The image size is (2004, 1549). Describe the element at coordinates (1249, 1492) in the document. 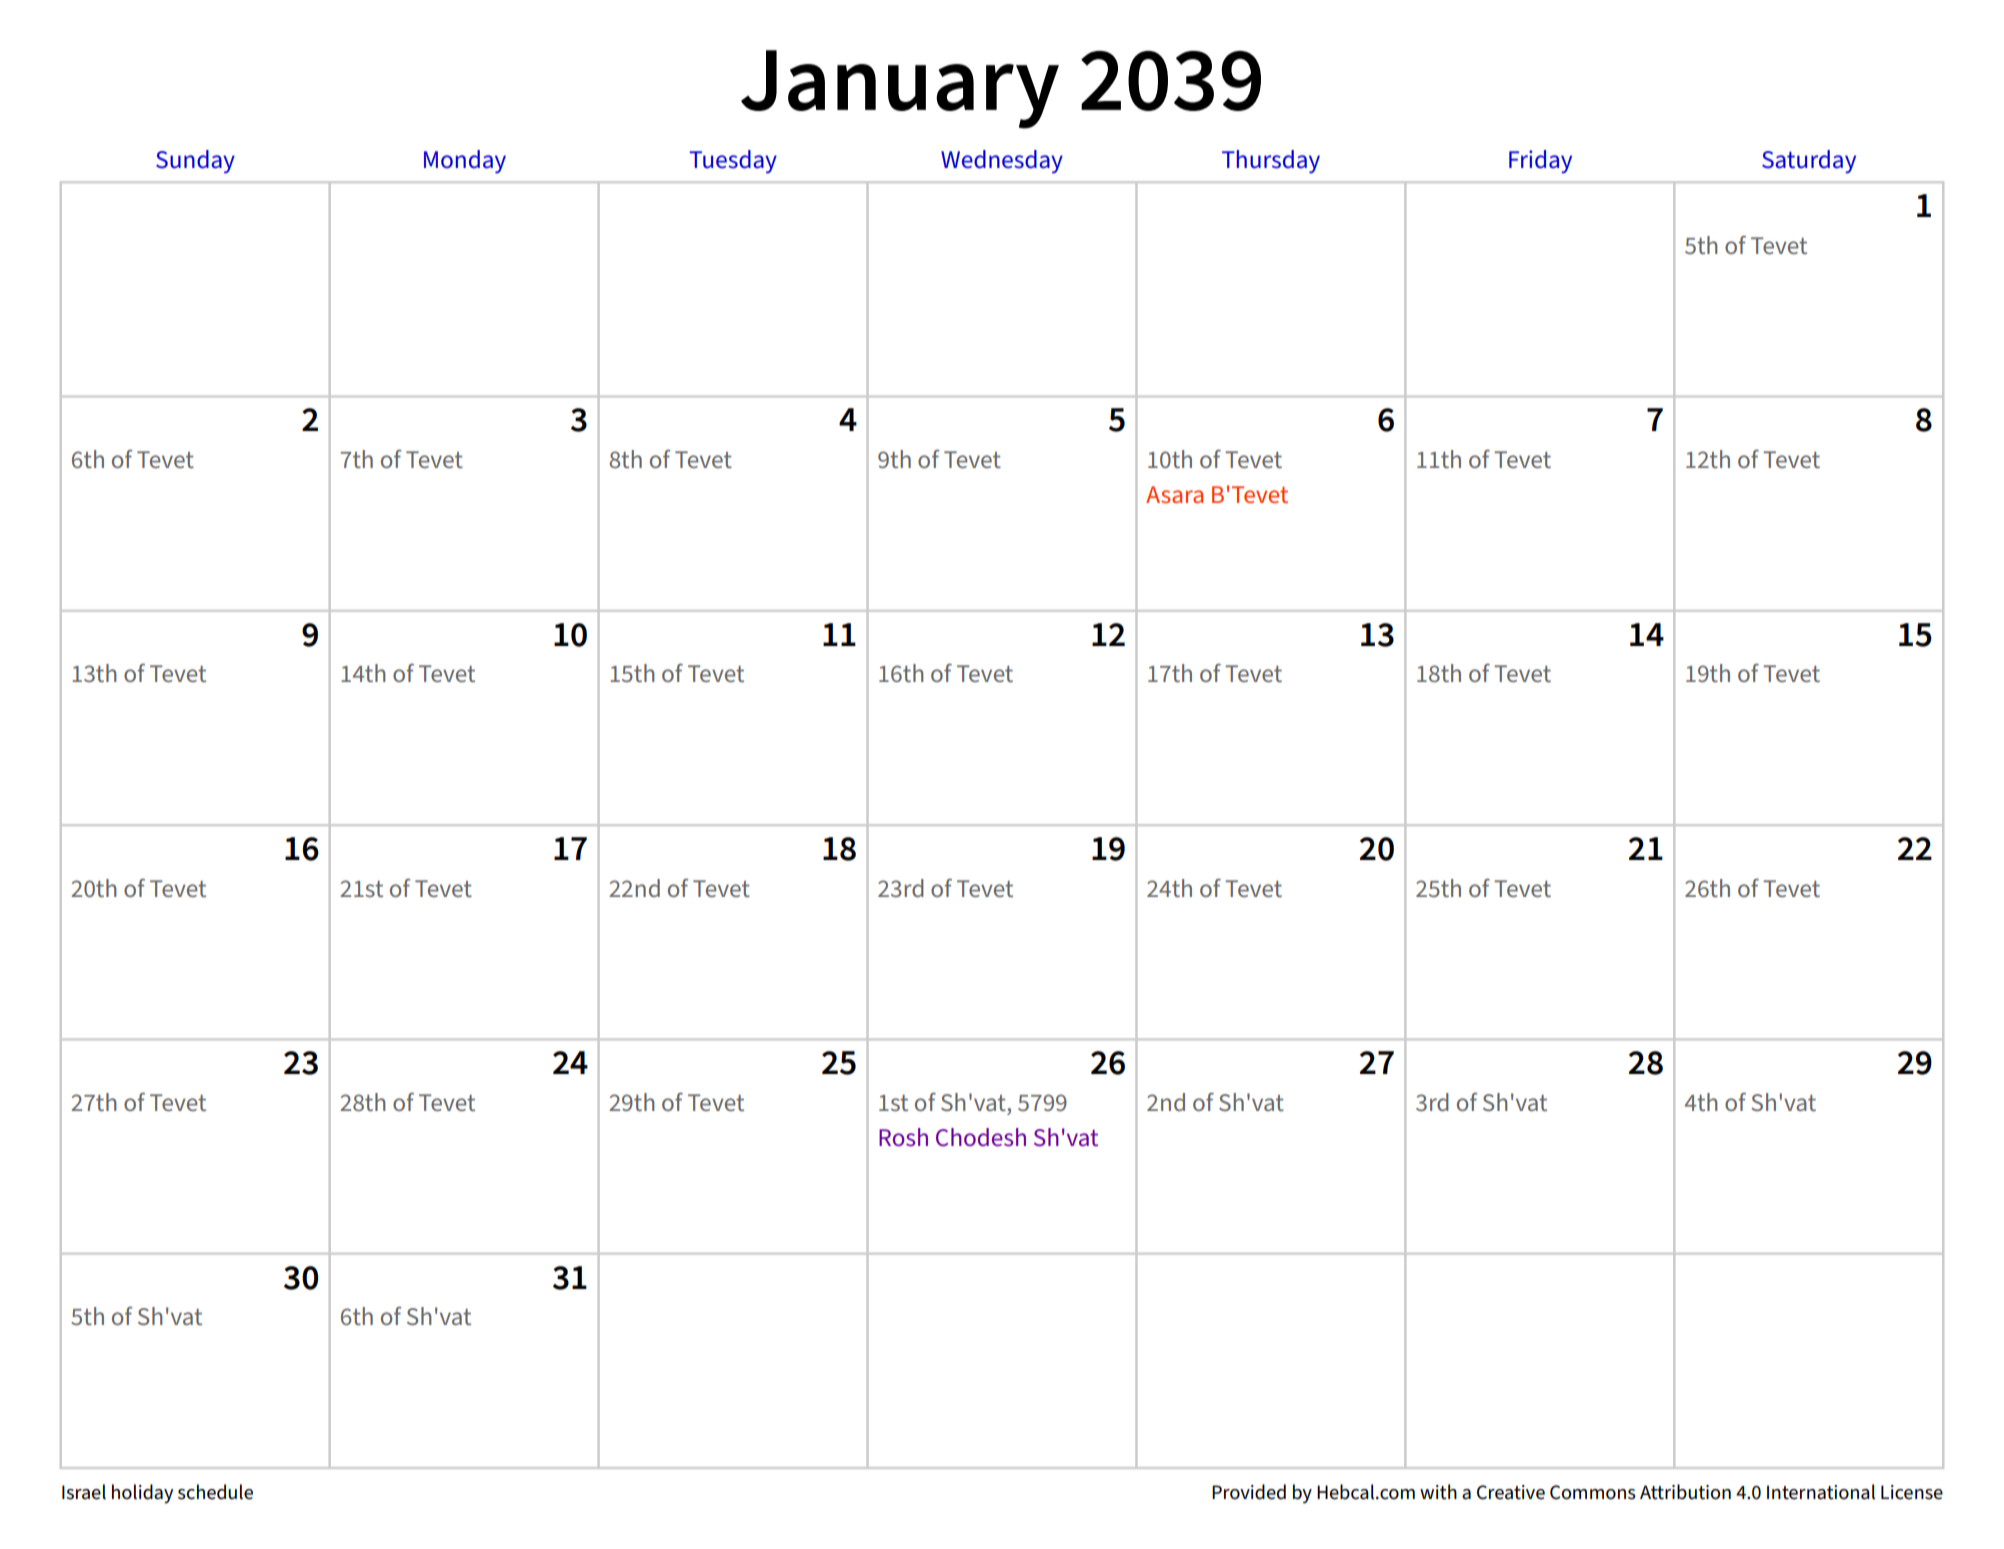

I see `Provided` at that location.
